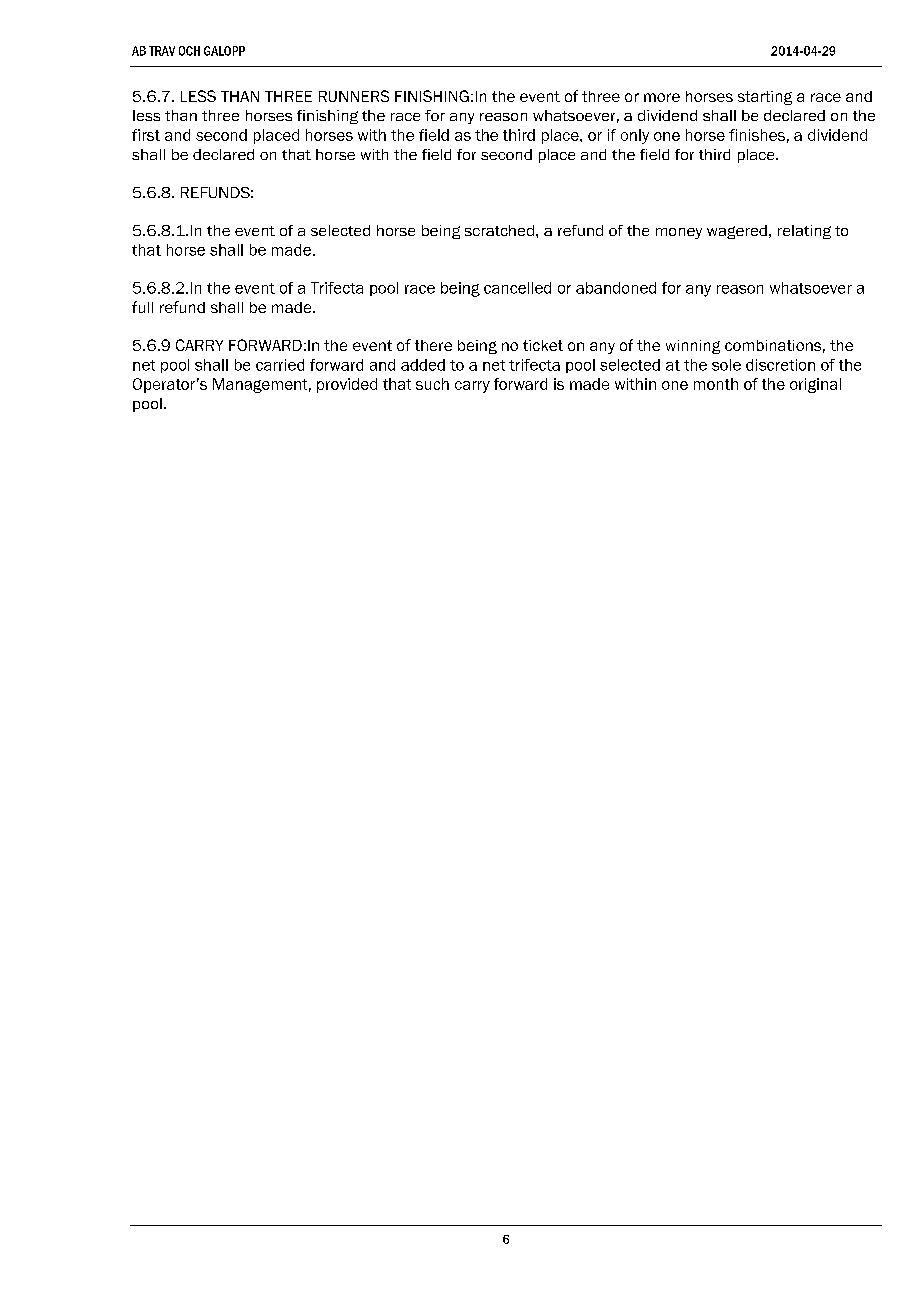  What do you see at coordinates (765, 98) in the image?
I see `starting` at bounding box center [765, 98].
